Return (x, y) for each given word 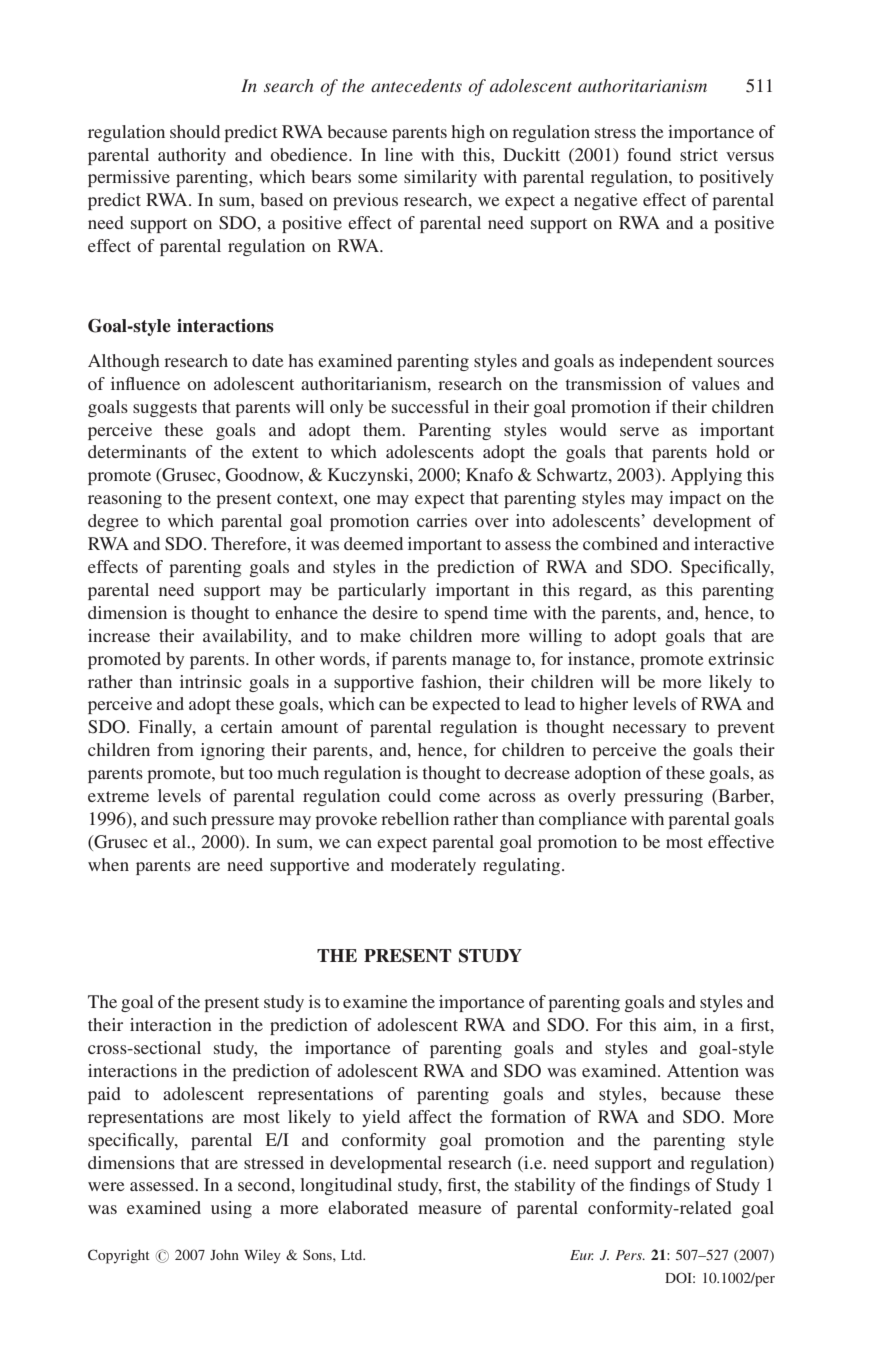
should (195, 131)
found (649, 154)
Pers (630, 1255)
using (231, 1209)
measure (450, 1209)
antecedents (416, 85)
